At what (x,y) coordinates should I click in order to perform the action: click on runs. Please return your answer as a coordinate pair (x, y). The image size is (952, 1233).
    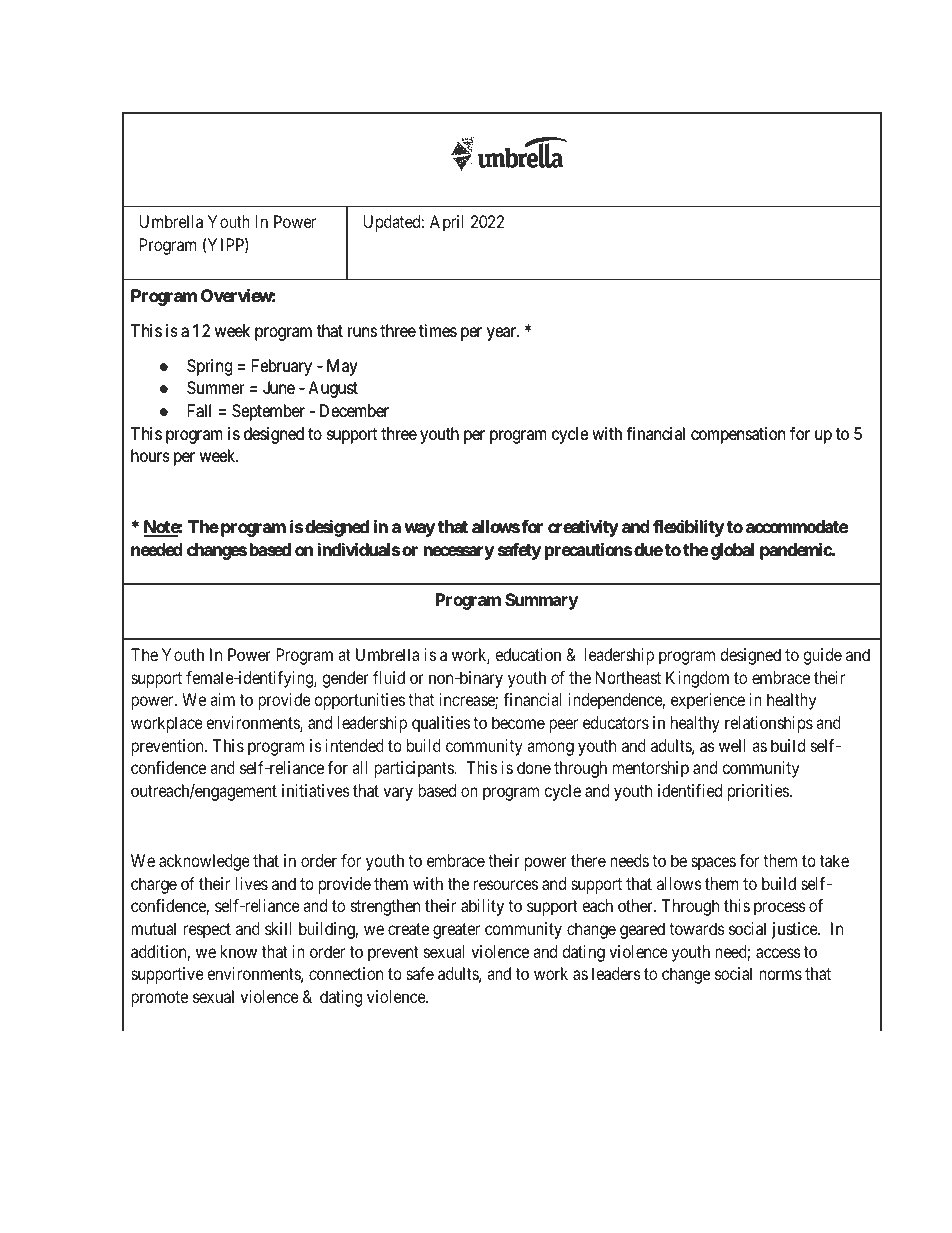
    Looking at the image, I should click on (362, 332).
